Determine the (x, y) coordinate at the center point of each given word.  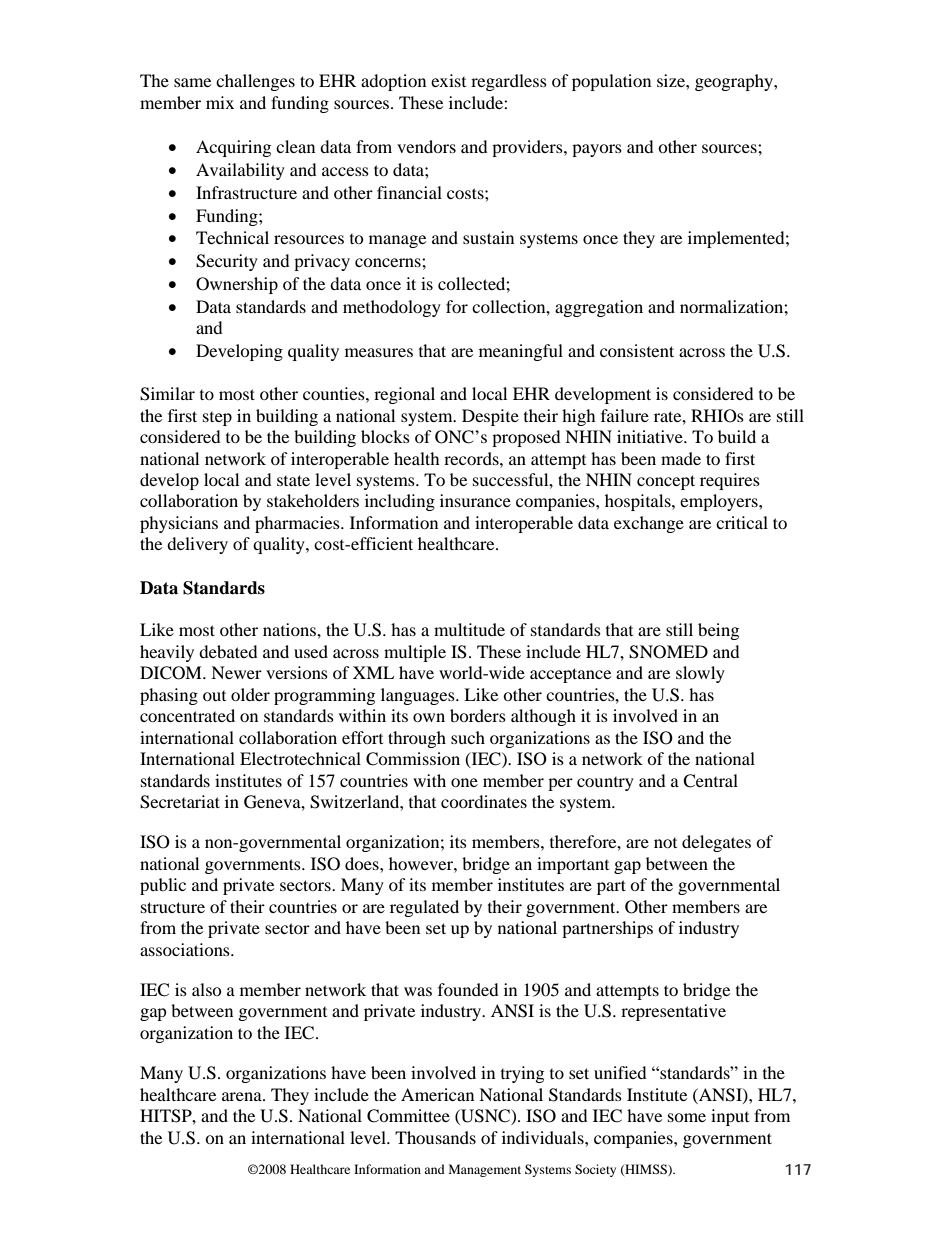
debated (228, 651)
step (217, 419)
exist (448, 80)
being (718, 631)
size (672, 80)
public (163, 886)
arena (243, 1096)
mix (220, 102)
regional (404, 395)
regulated (424, 908)
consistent (637, 350)
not (665, 843)
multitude (469, 629)
